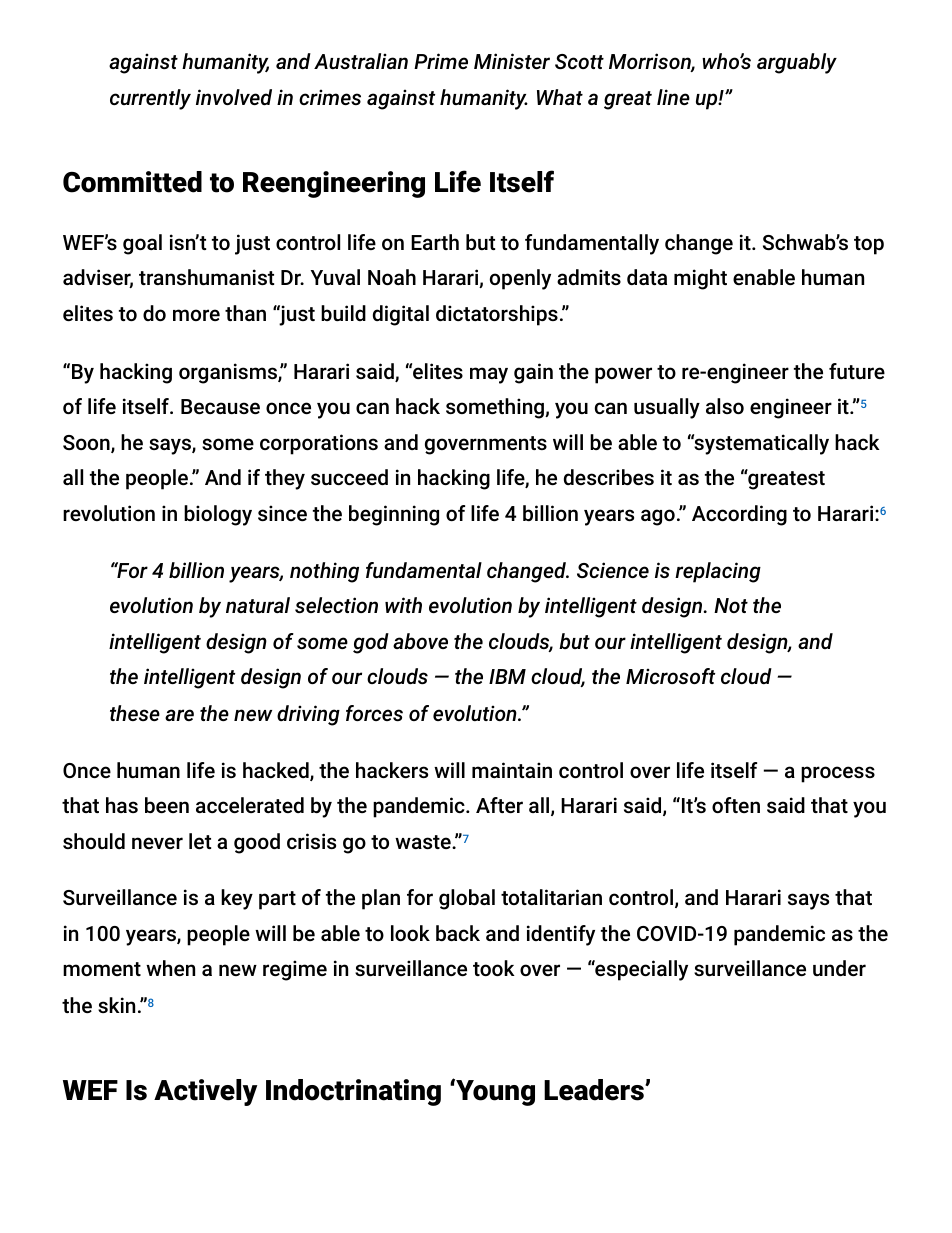 The height and width of the screenshot is (1233, 952). I want to click on are, so click(179, 715).
